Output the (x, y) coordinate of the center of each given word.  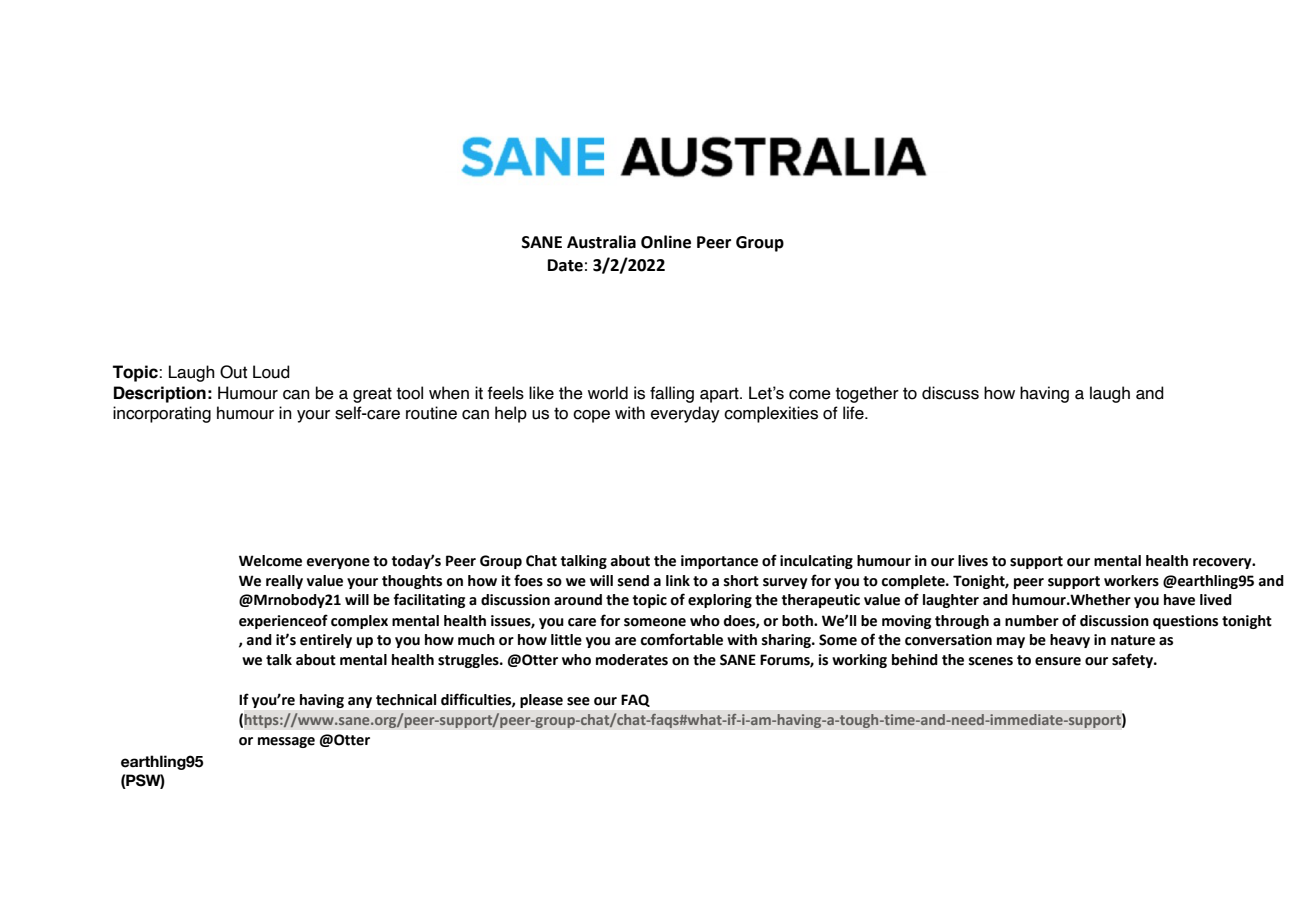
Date (565, 265)
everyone (338, 563)
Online (666, 242)
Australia (601, 242)
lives (973, 561)
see (578, 701)
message (286, 742)
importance (719, 562)
